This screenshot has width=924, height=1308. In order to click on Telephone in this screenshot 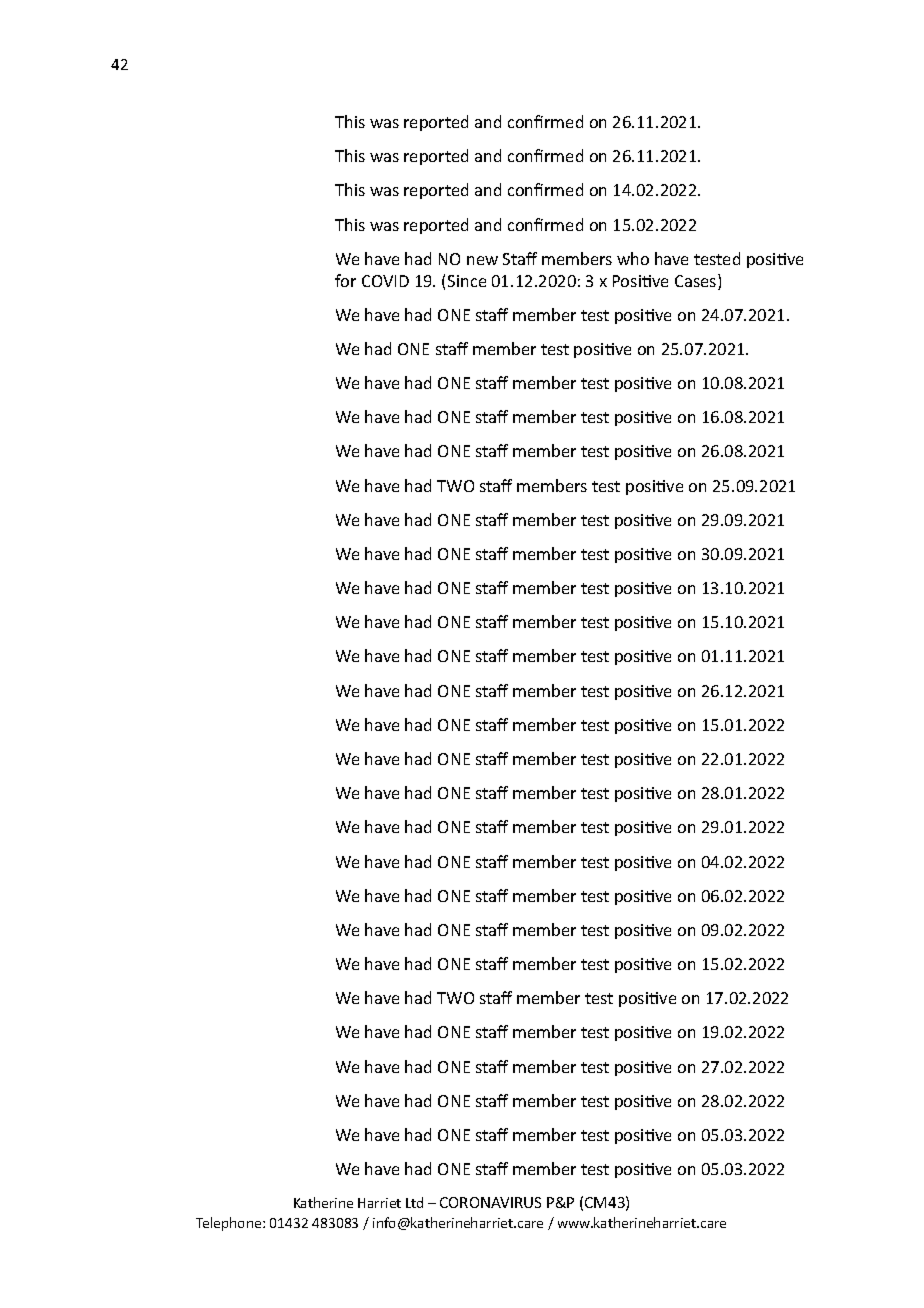, I will do `click(230, 1224)`.
